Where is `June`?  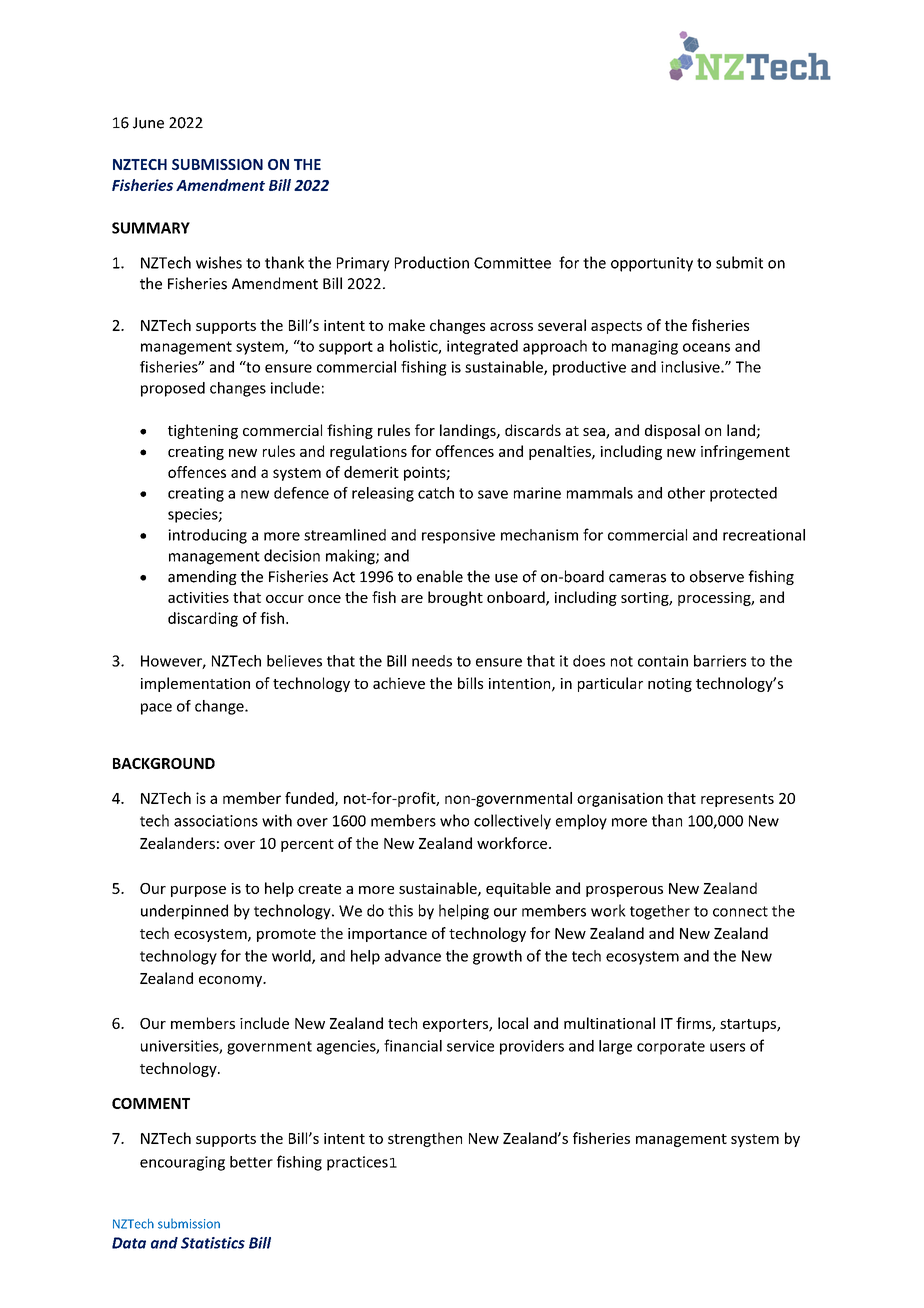
June is located at coordinates (148, 123).
